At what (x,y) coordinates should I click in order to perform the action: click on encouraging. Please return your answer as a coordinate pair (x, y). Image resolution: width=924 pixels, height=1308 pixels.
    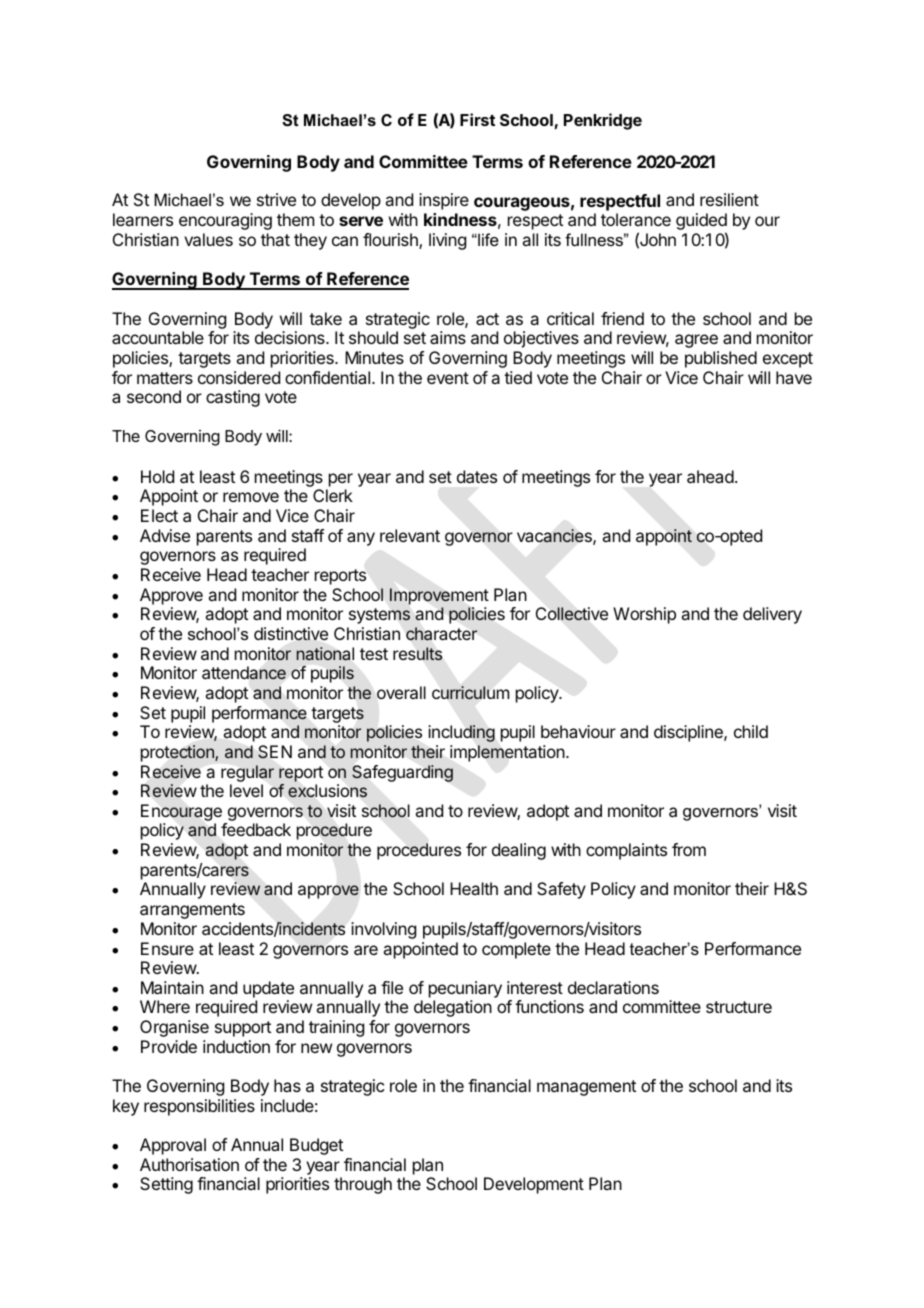
    Looking at the image, I should click on (225, 221).
